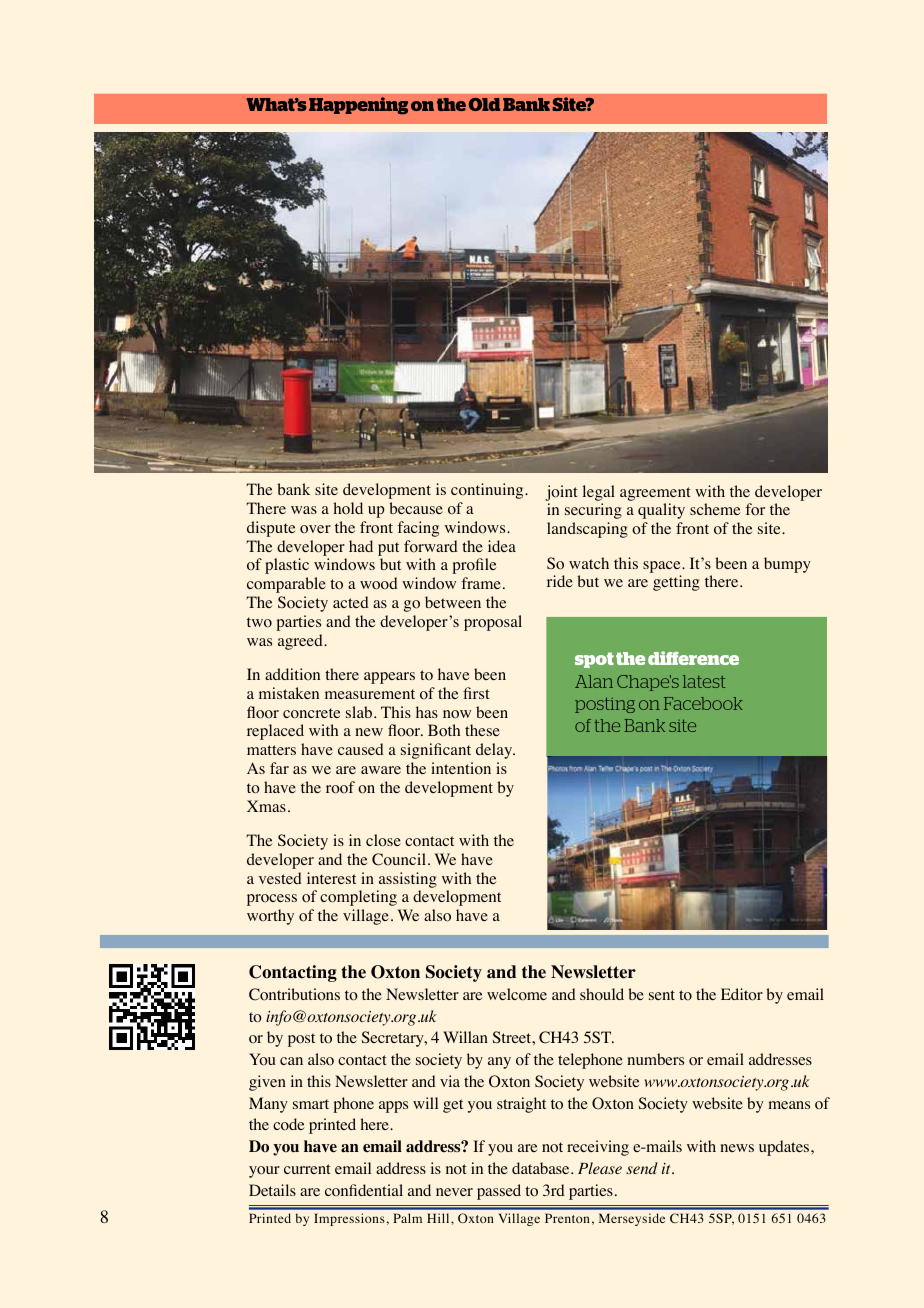 Image resolution: width=924 pixels, height=1308 pixels. Describe the element at coordinates (301, 642) in the screenshot. I see `agreed` at that location.
